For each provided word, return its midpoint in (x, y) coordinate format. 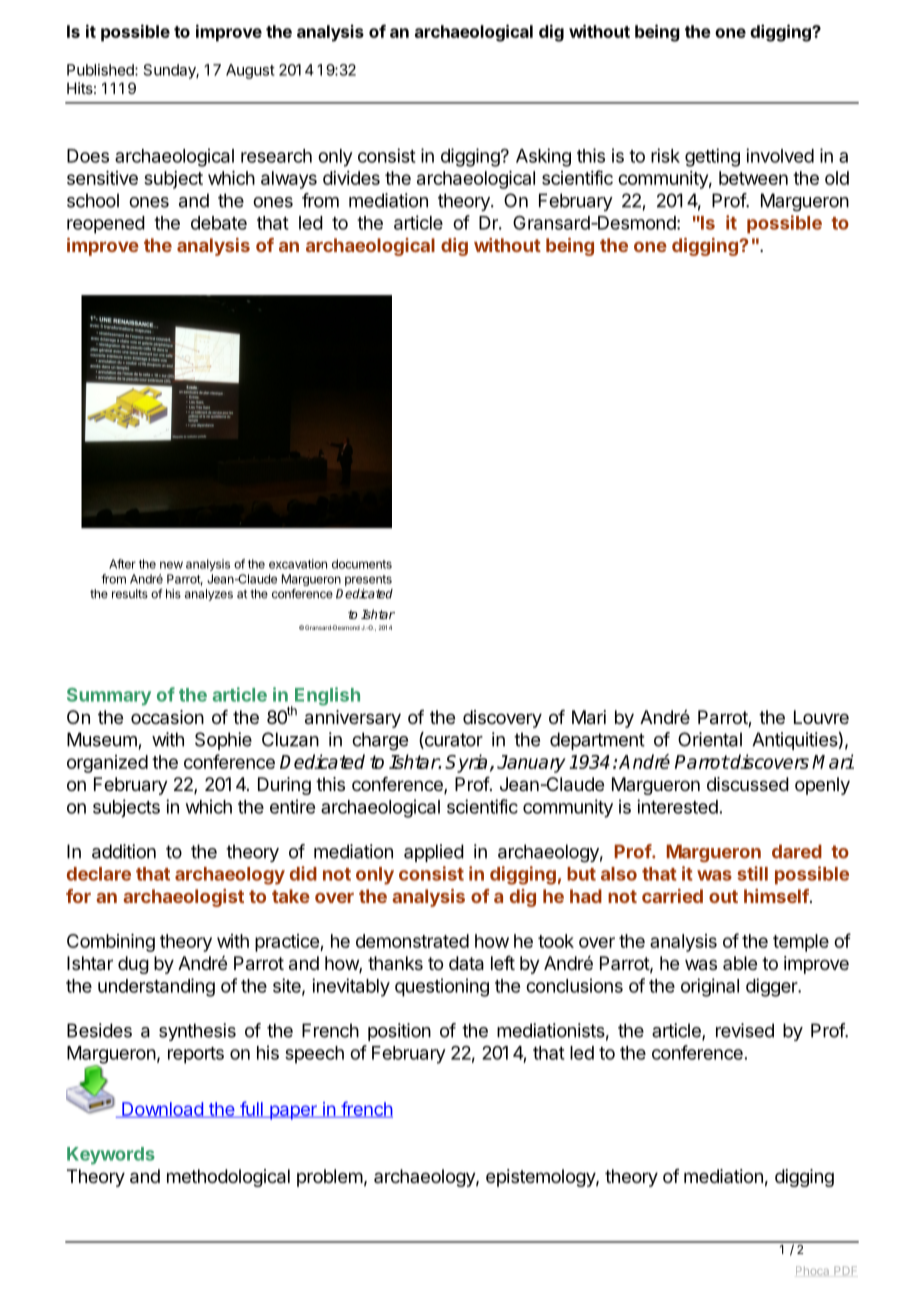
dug (133, 965)
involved (780, 155)
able (740, 963)
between (753, 178)
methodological (228, 1178)
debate (219, 223)
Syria (466, 763)
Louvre (821, 717)
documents (362, 564)
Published (101, 70)
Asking (543, 157)
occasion (167, 717)
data (466, 963)
